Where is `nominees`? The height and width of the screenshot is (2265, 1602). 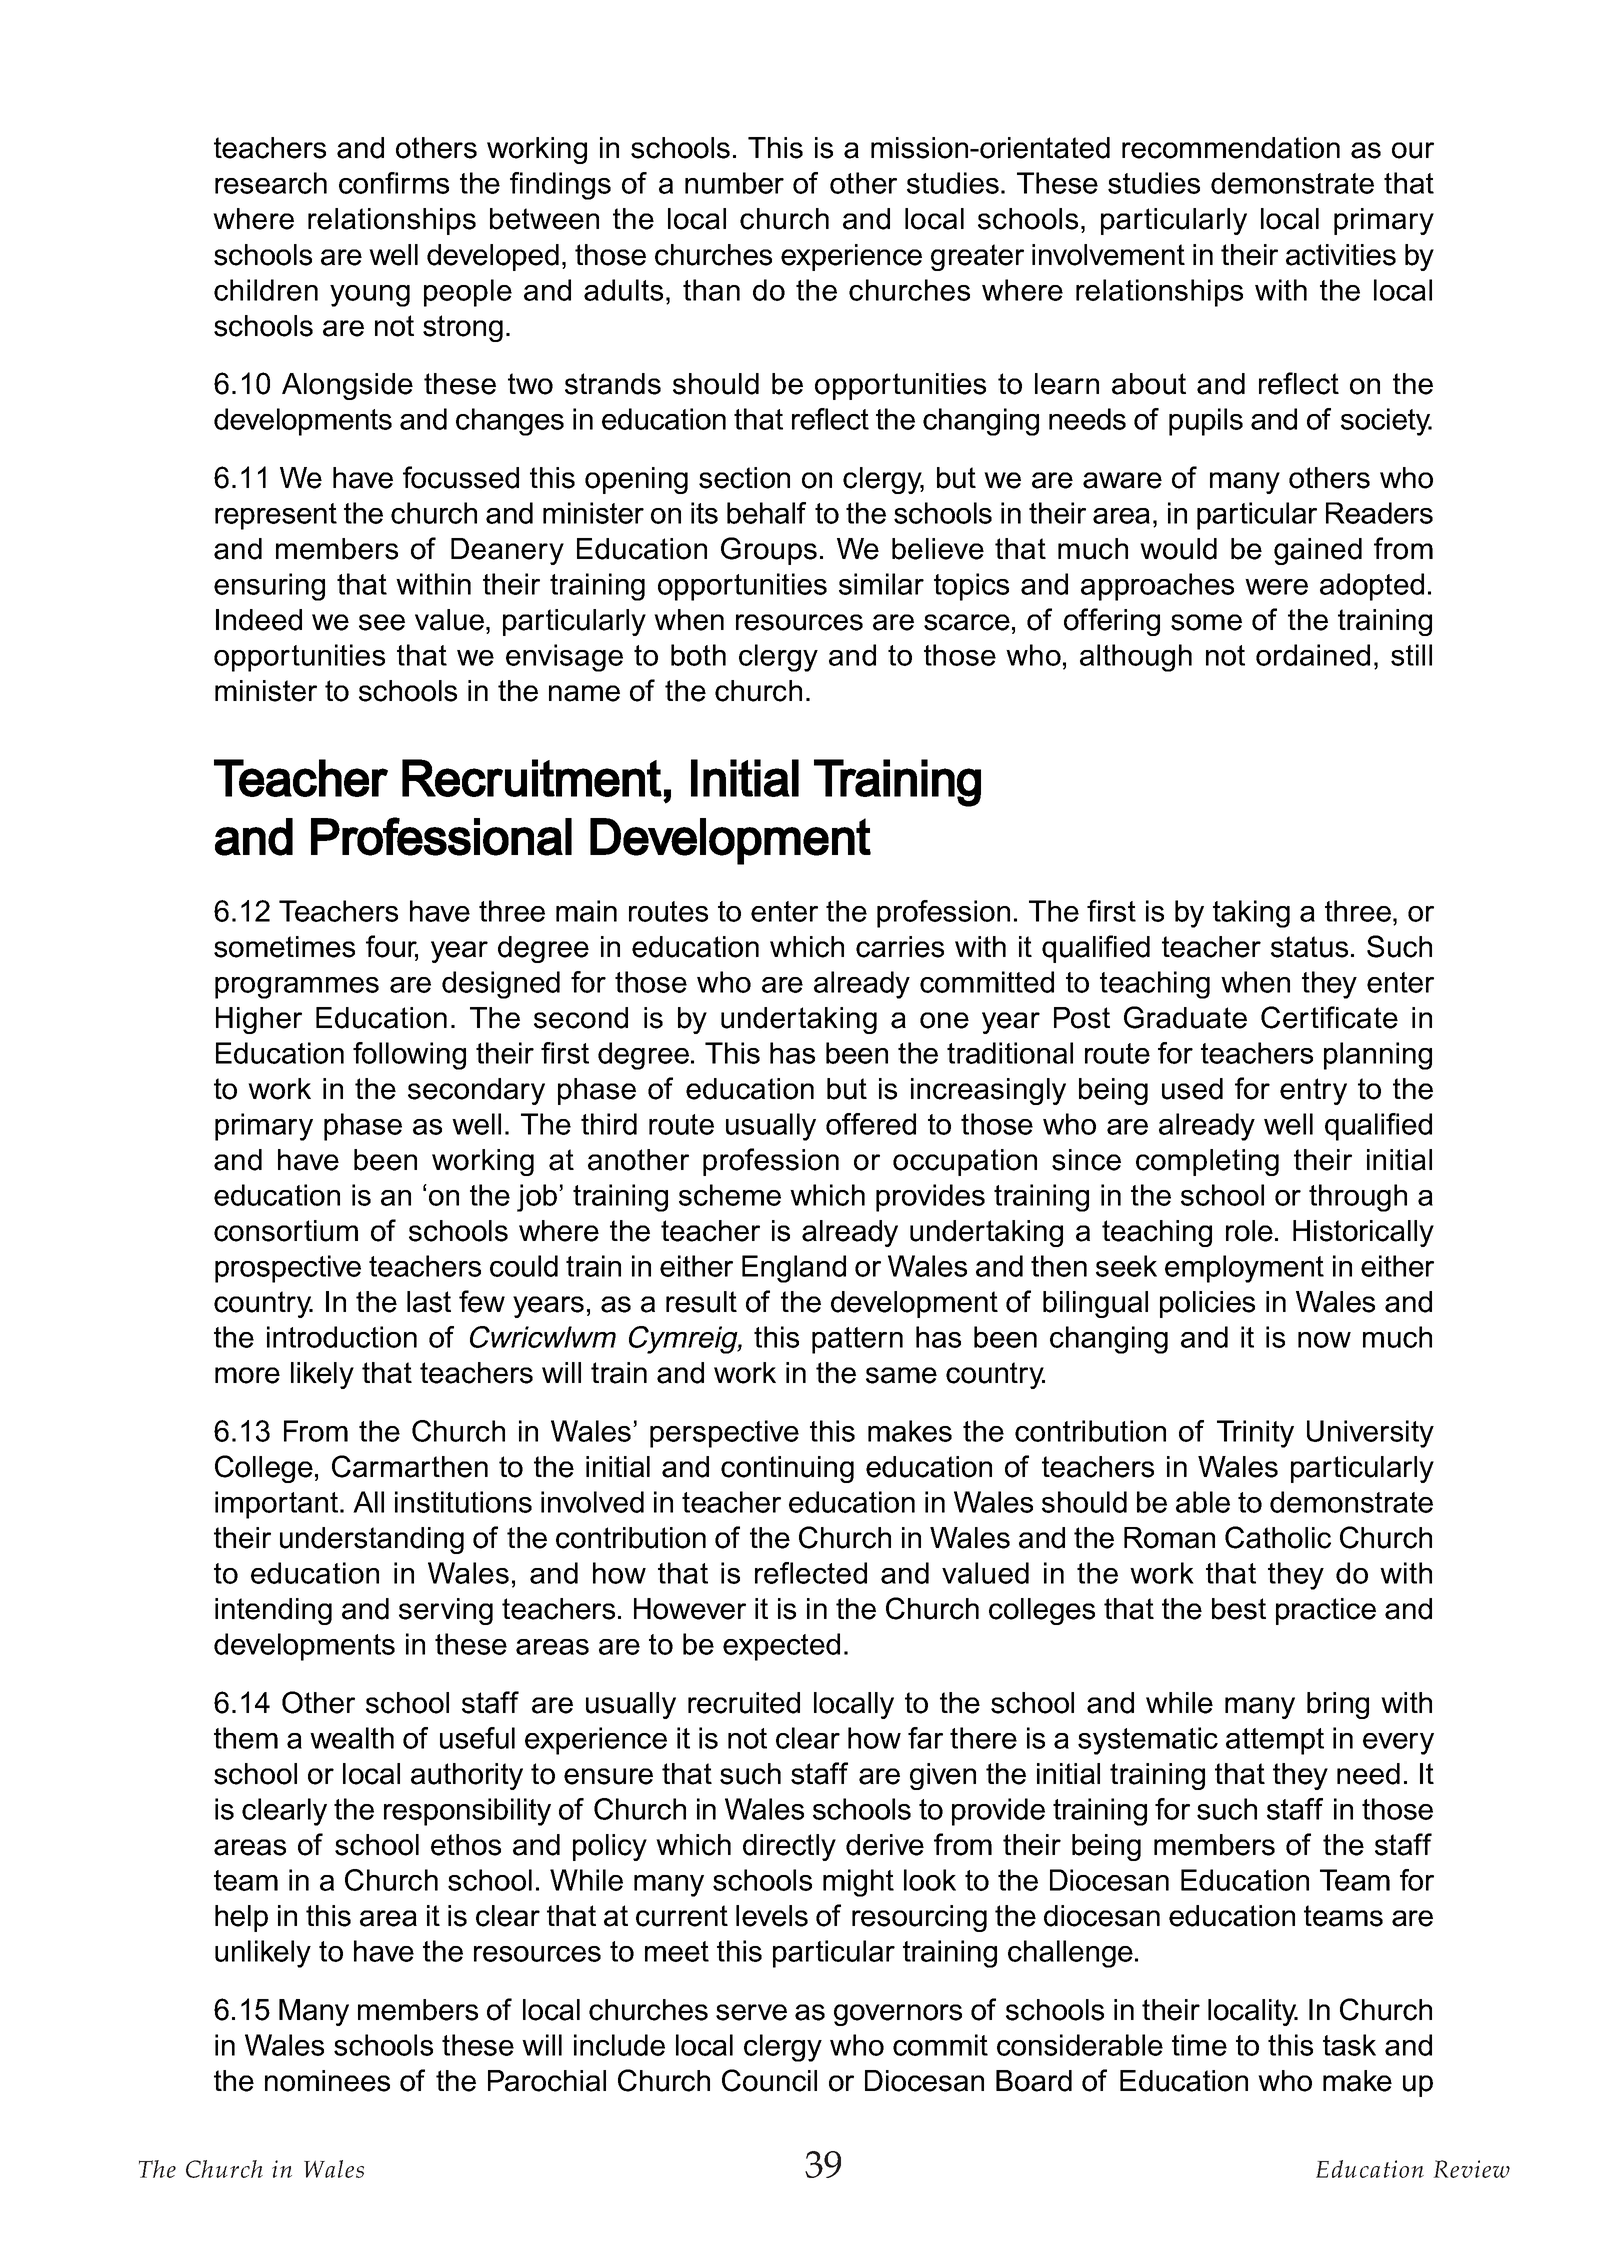 nominees is located at coordinates (327, 2081).
